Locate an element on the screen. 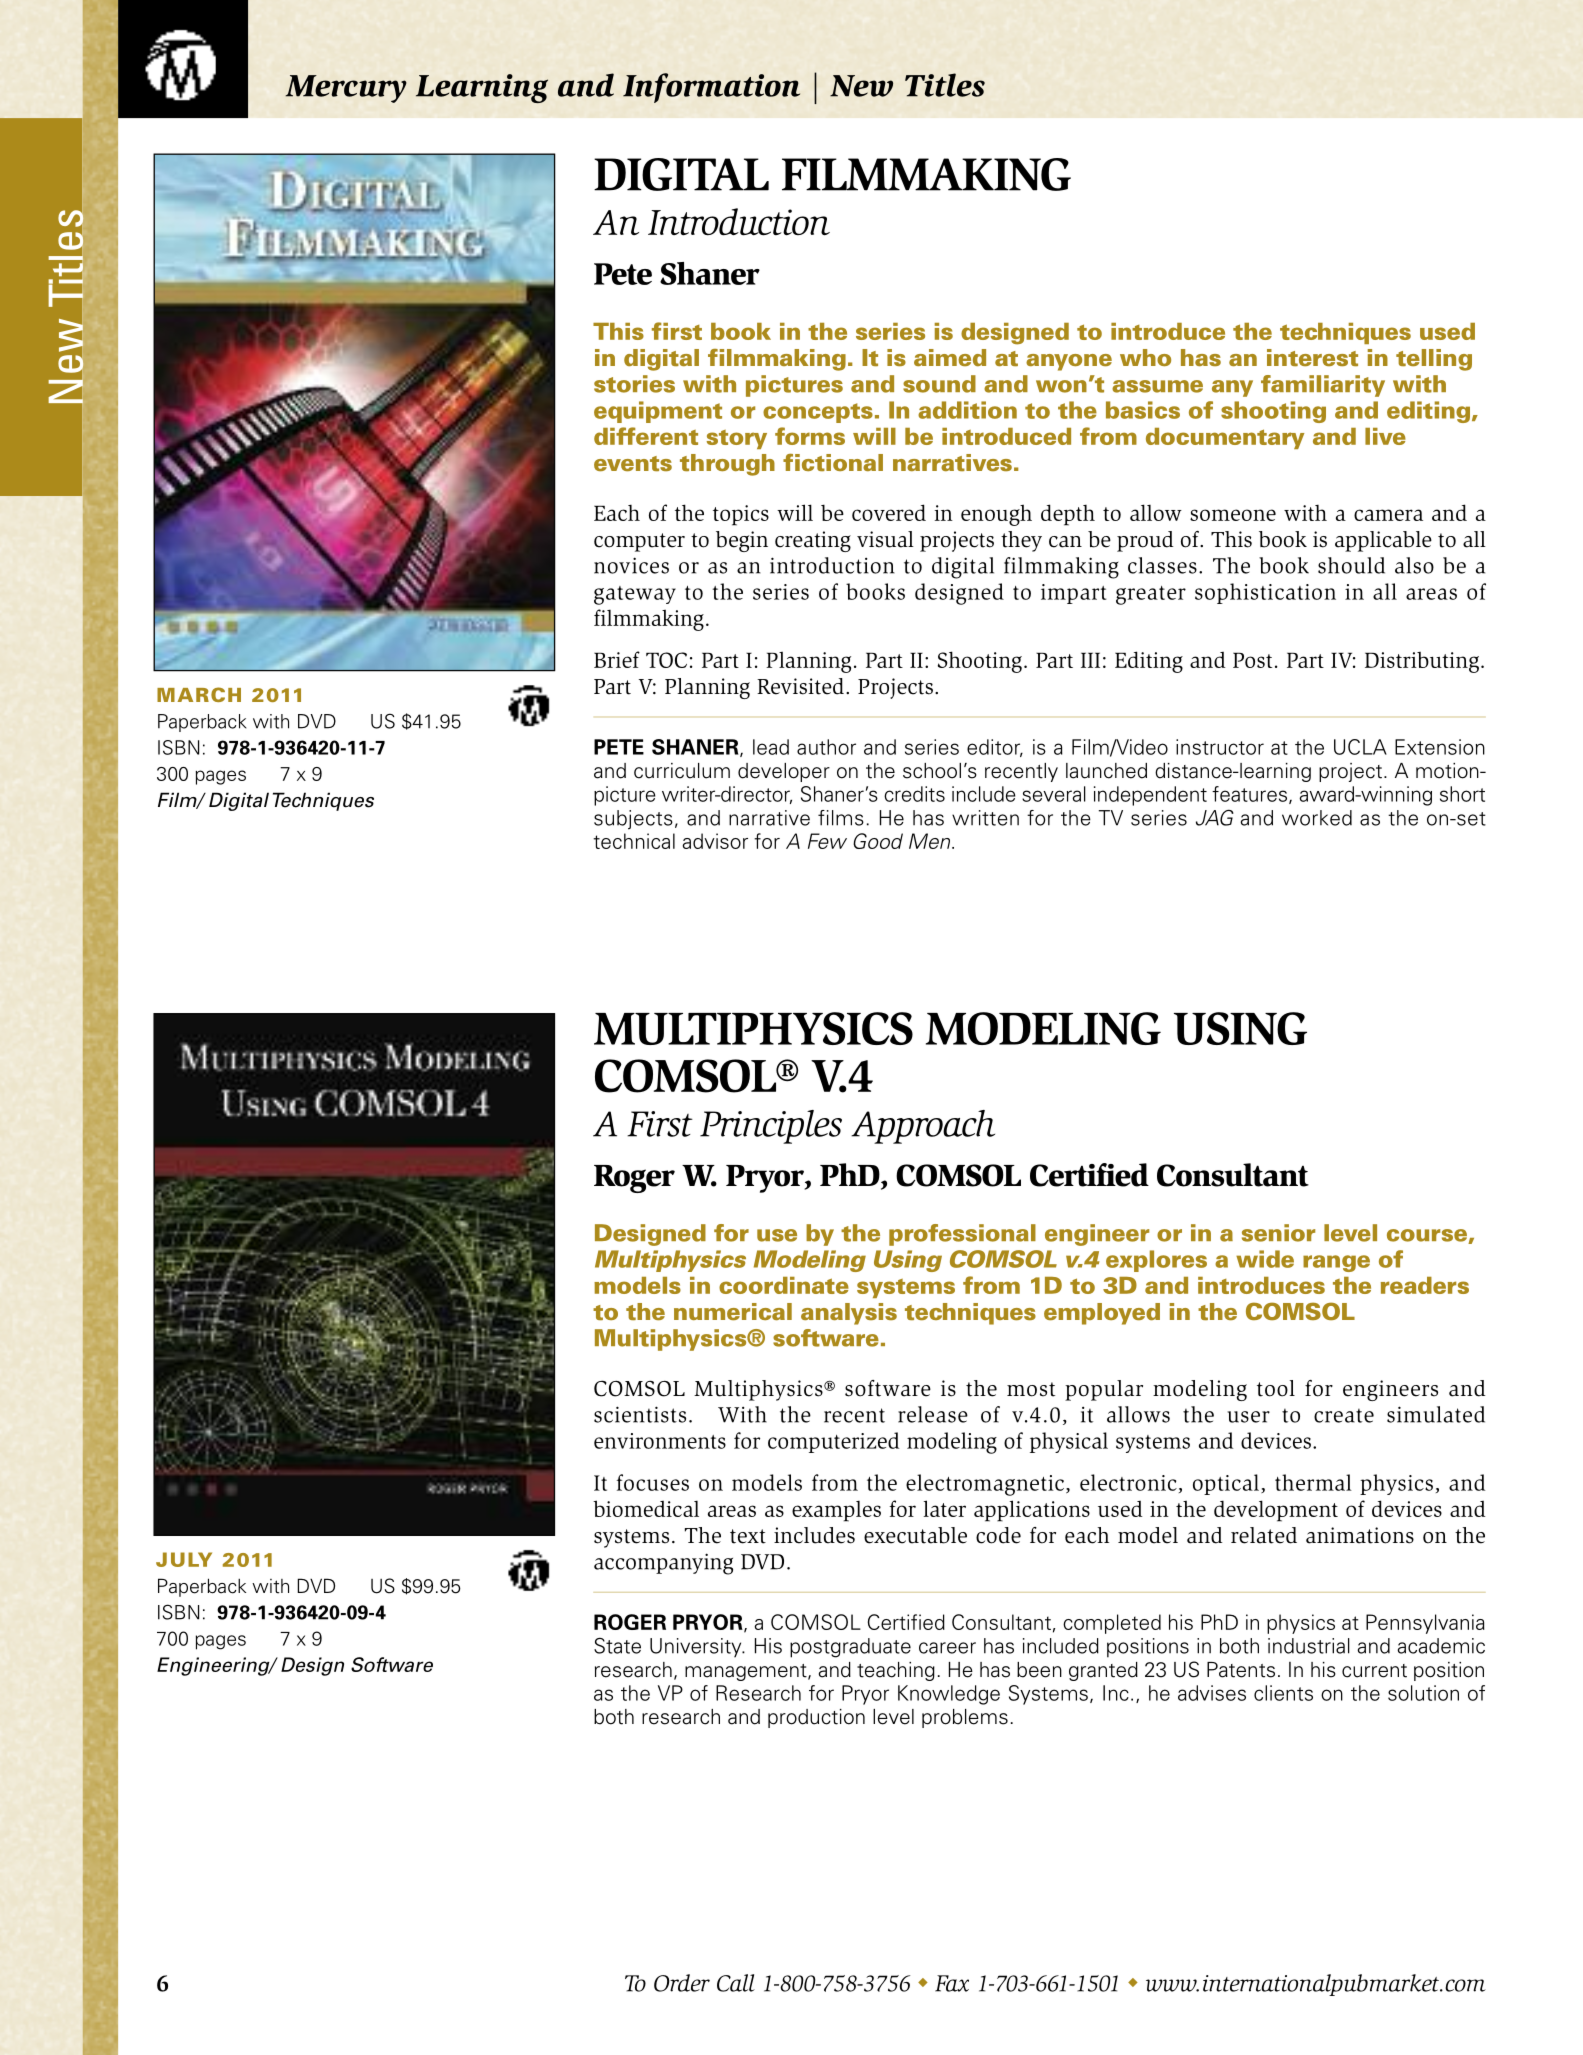  scientists is located at coordinates (640, 1414).
